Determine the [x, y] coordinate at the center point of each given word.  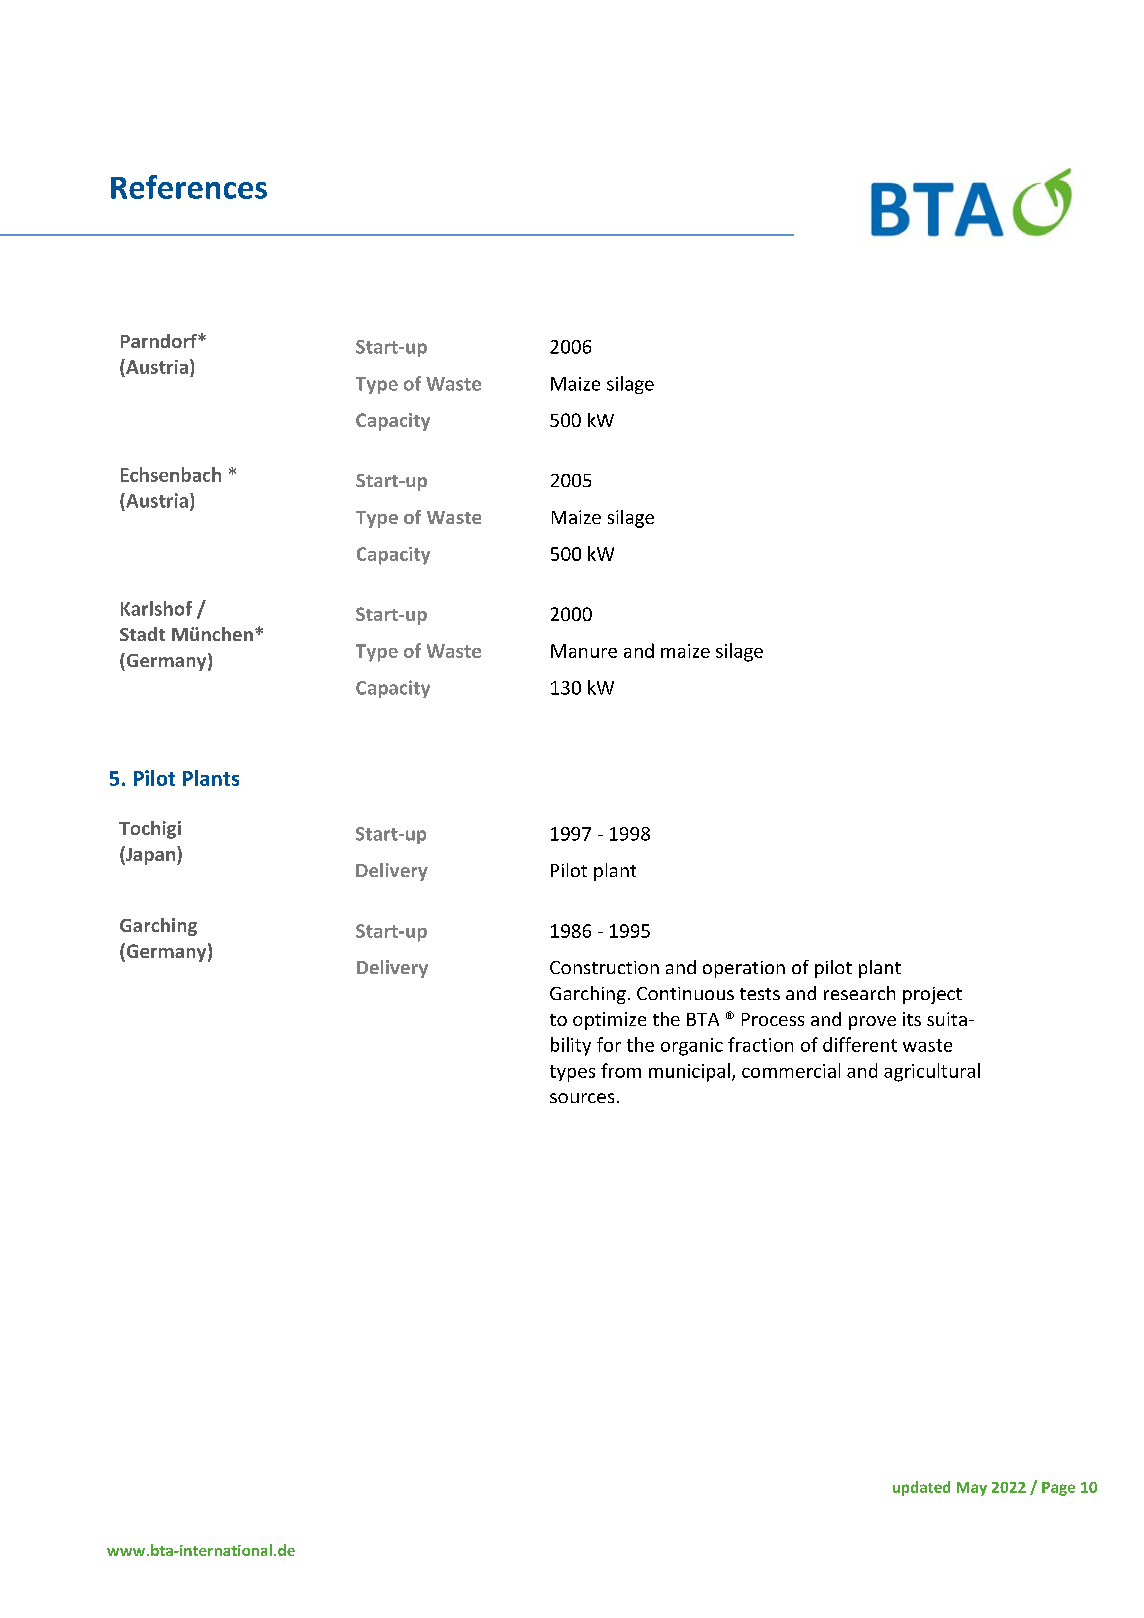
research [859, 993]
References [189, 187]
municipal [689, 1072]
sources [582, 1098]
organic [692, 1047]
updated [921, 1488]
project [932, 995]
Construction [604, 967]
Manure [584, 651]
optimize [609, 1021]
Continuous [685, 993]
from [621, 1070]
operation [744, 969]
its [912, 1019]
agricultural [932, 1072]
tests [760, 994]
